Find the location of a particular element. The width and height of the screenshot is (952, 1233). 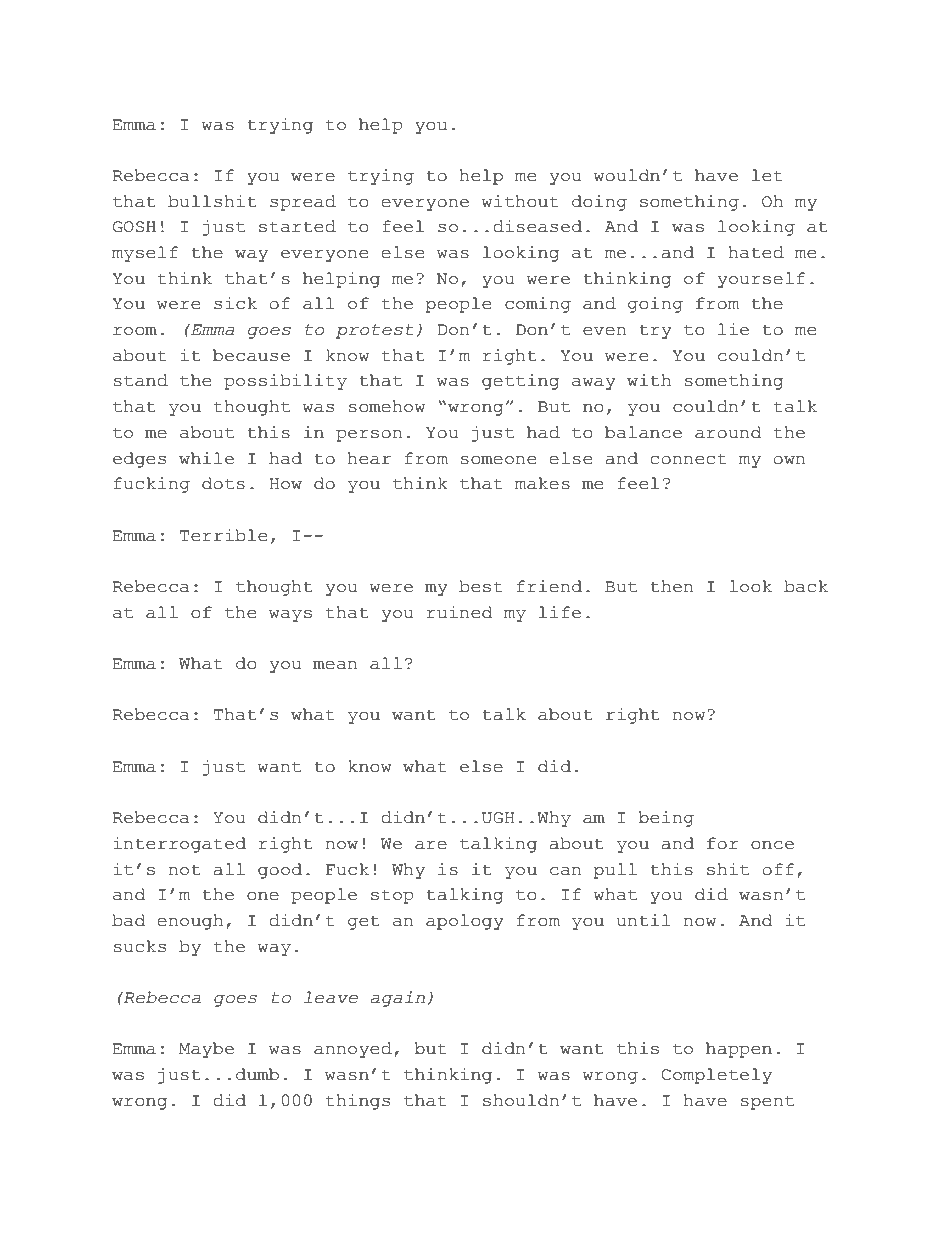

being is located at coordinates (666, 819).
